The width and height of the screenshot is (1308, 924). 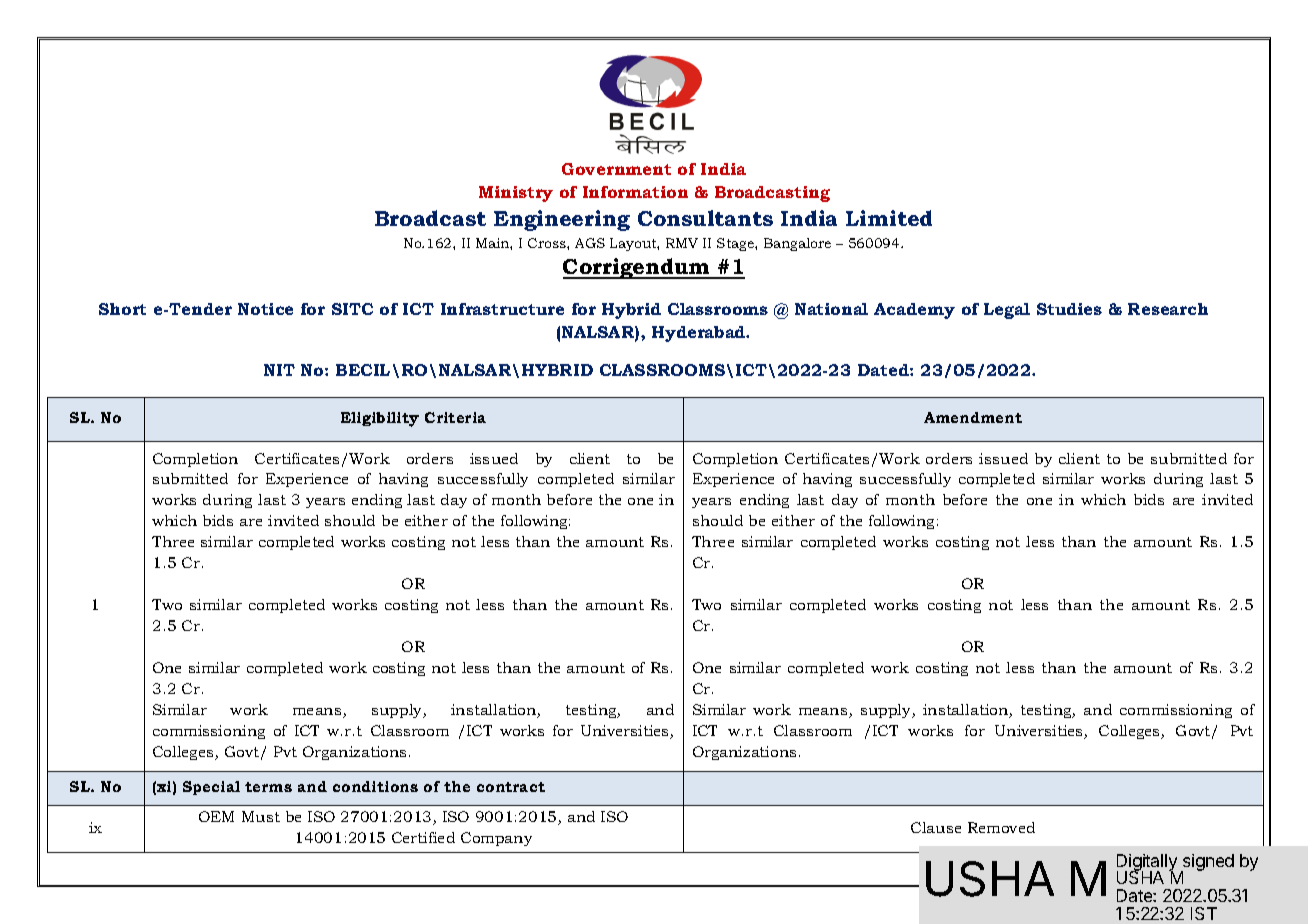 What do you see at coordinates (973, 417) in the screenshot?
I see `Amendment` at bounding box center [973, 417].
